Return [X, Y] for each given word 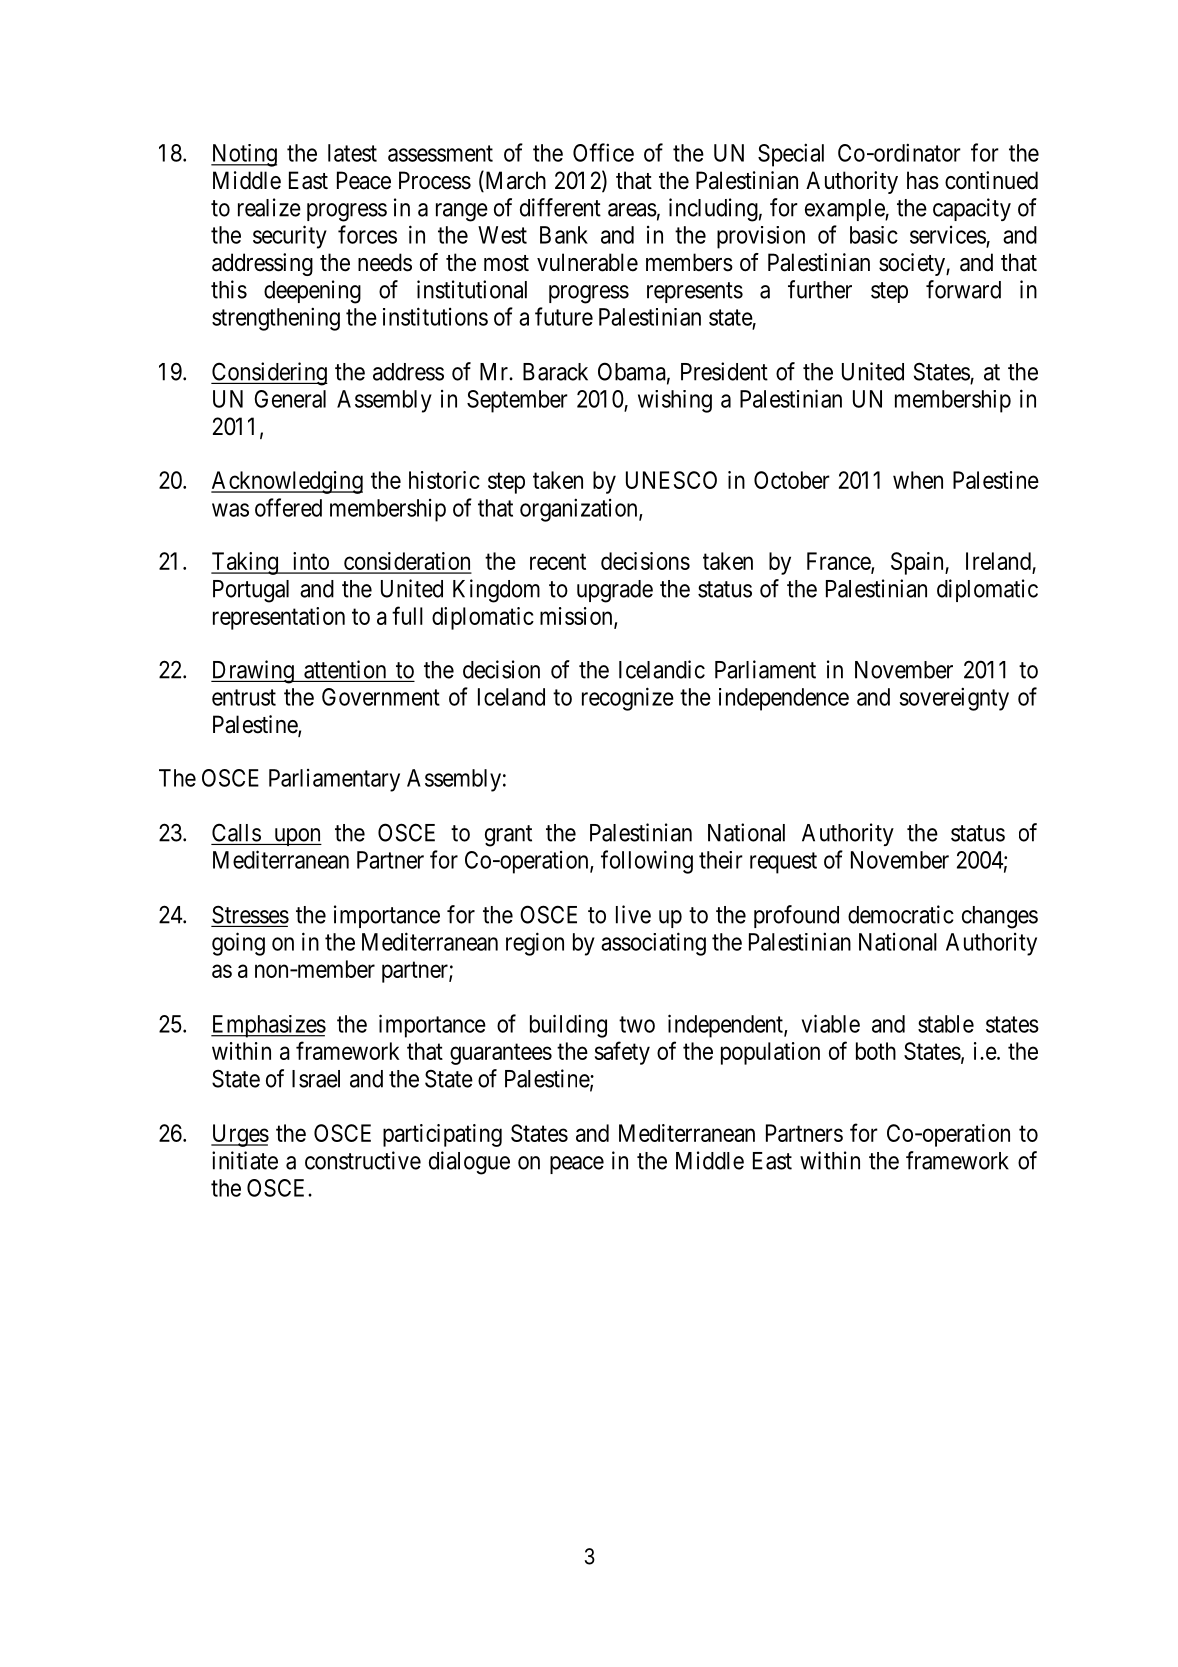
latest [352, 153]
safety [622, 1053]
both [876, 1051]
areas [632, 210]
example [845, 210]
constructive [363, 1160]
